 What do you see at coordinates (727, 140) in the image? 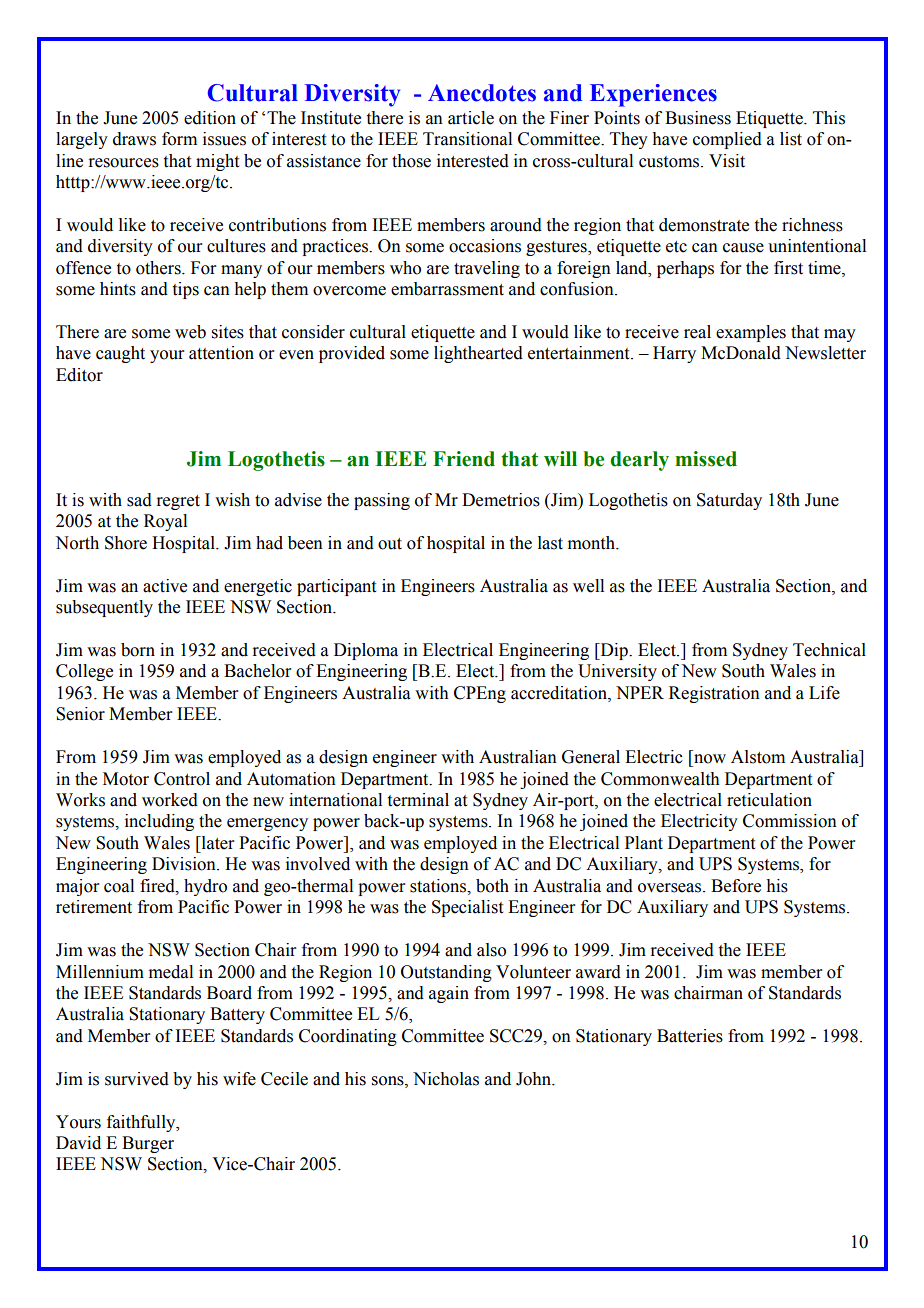
I see `complied` at bounding box center [727, 140].
